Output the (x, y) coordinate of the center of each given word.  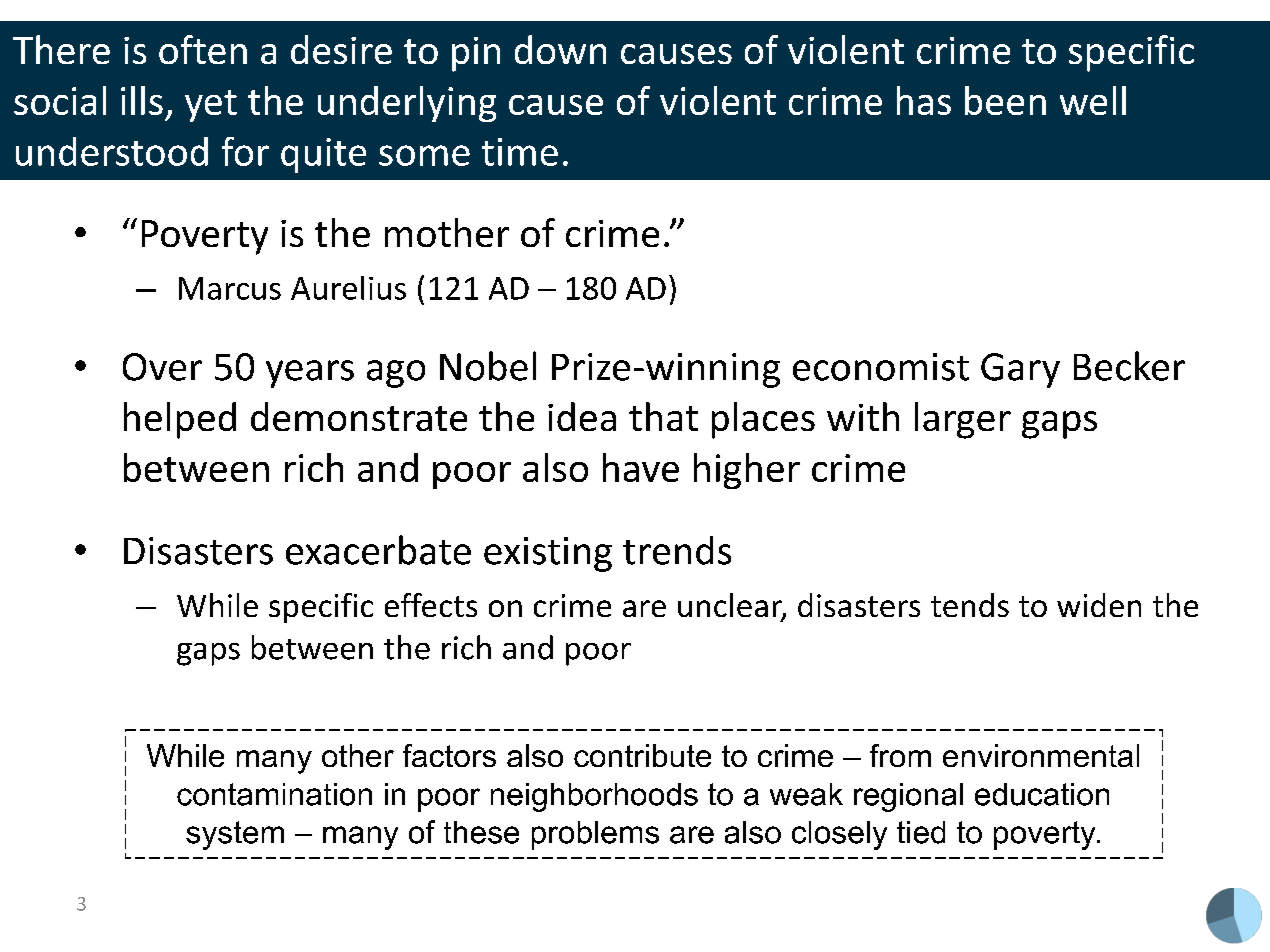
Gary (1020, 370)
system (235, 835)
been (1005, 100)
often (203, 49)
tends (970, 605)
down (560, 49)
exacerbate (378, 550)
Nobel (488, 366)
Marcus (230, 288)
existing (548, 554)
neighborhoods (594, 797)
